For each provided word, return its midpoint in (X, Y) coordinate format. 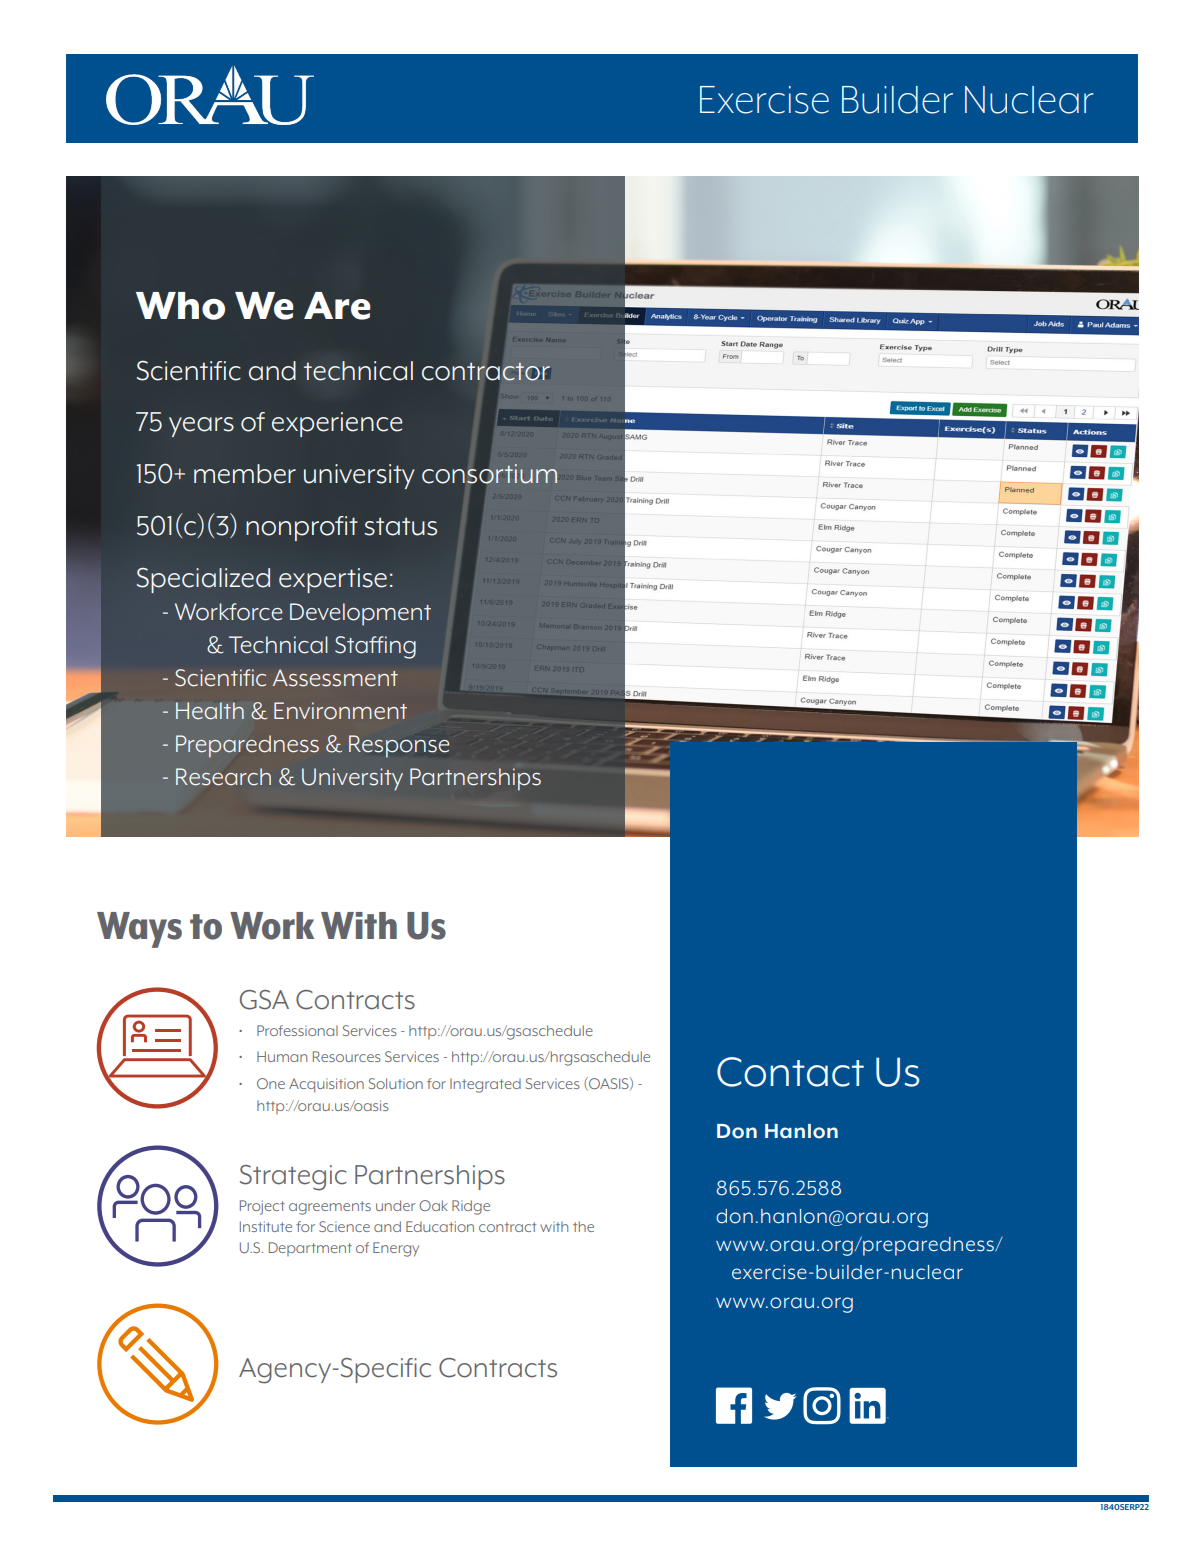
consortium (489, 474)
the (583, 1226)
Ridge (471, 1207)
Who (180, 306)
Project (262, 1207)
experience (337, 424)
